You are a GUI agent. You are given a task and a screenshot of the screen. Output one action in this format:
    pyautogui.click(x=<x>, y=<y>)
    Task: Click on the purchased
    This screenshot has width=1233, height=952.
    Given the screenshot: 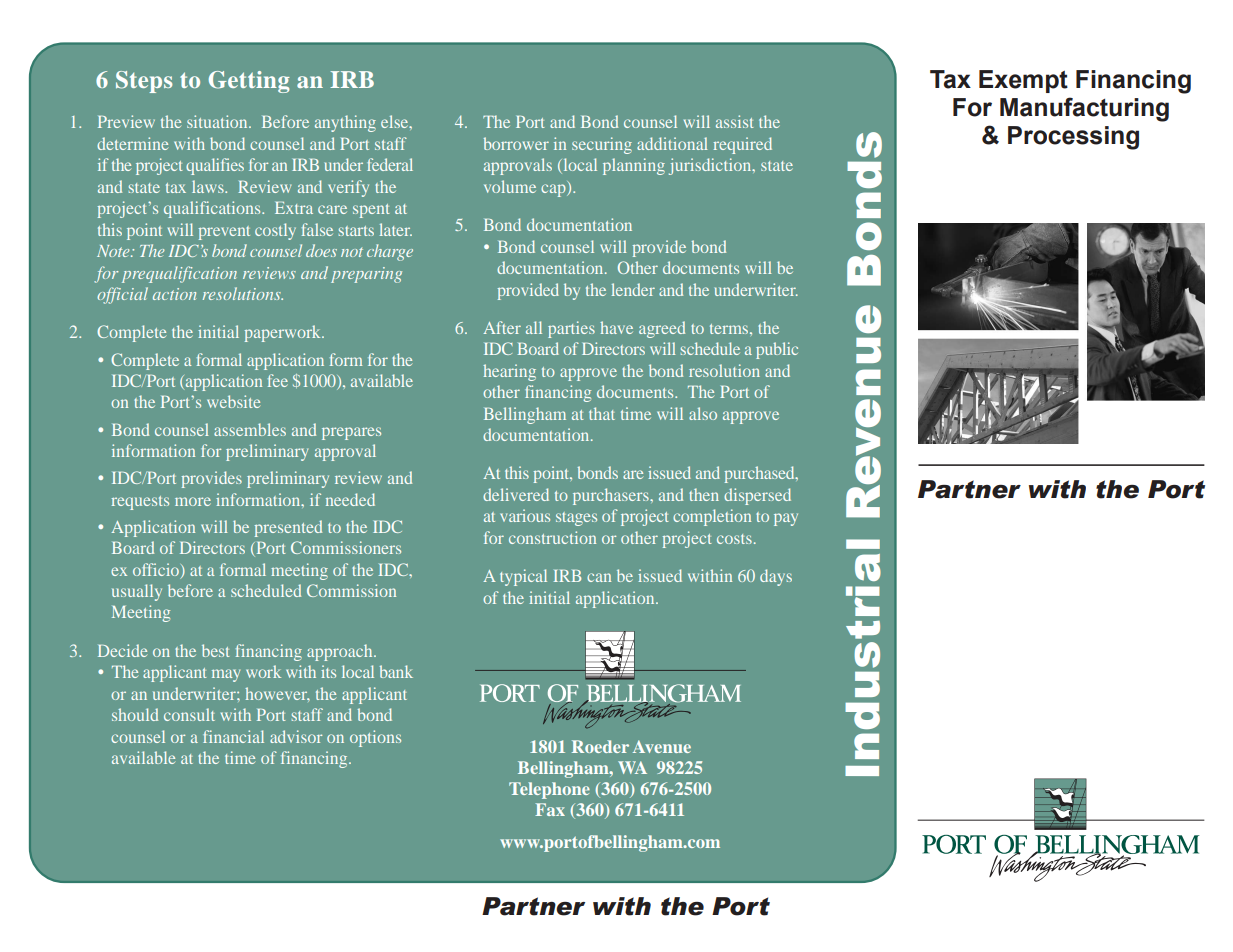 What is the action you would take?
    pyautogui.click(x=761, y=474)
